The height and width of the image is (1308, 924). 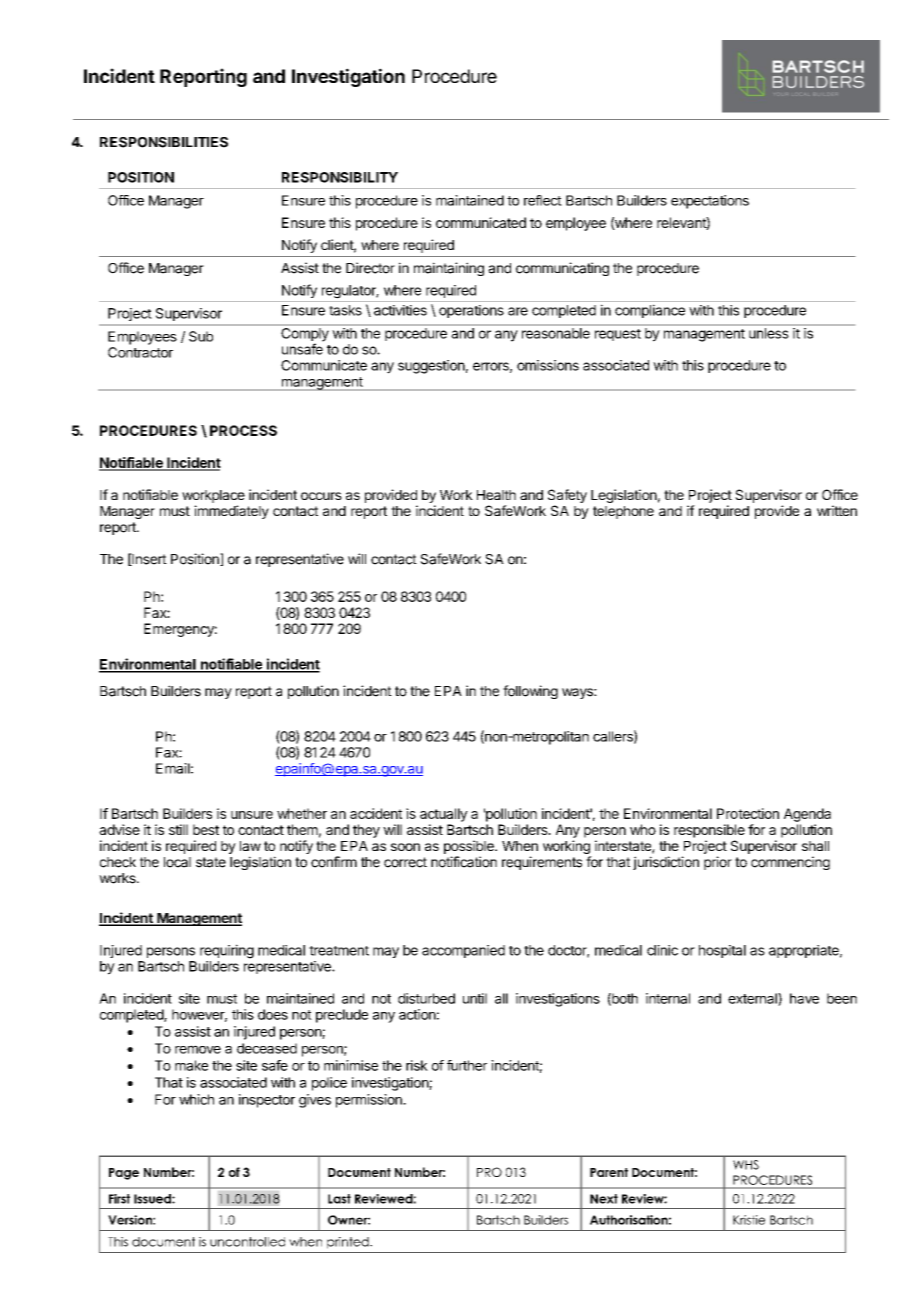 What do you see at coordinates (710, 202) in the image?
I see `expectations` at bounding box center [710, 202].
